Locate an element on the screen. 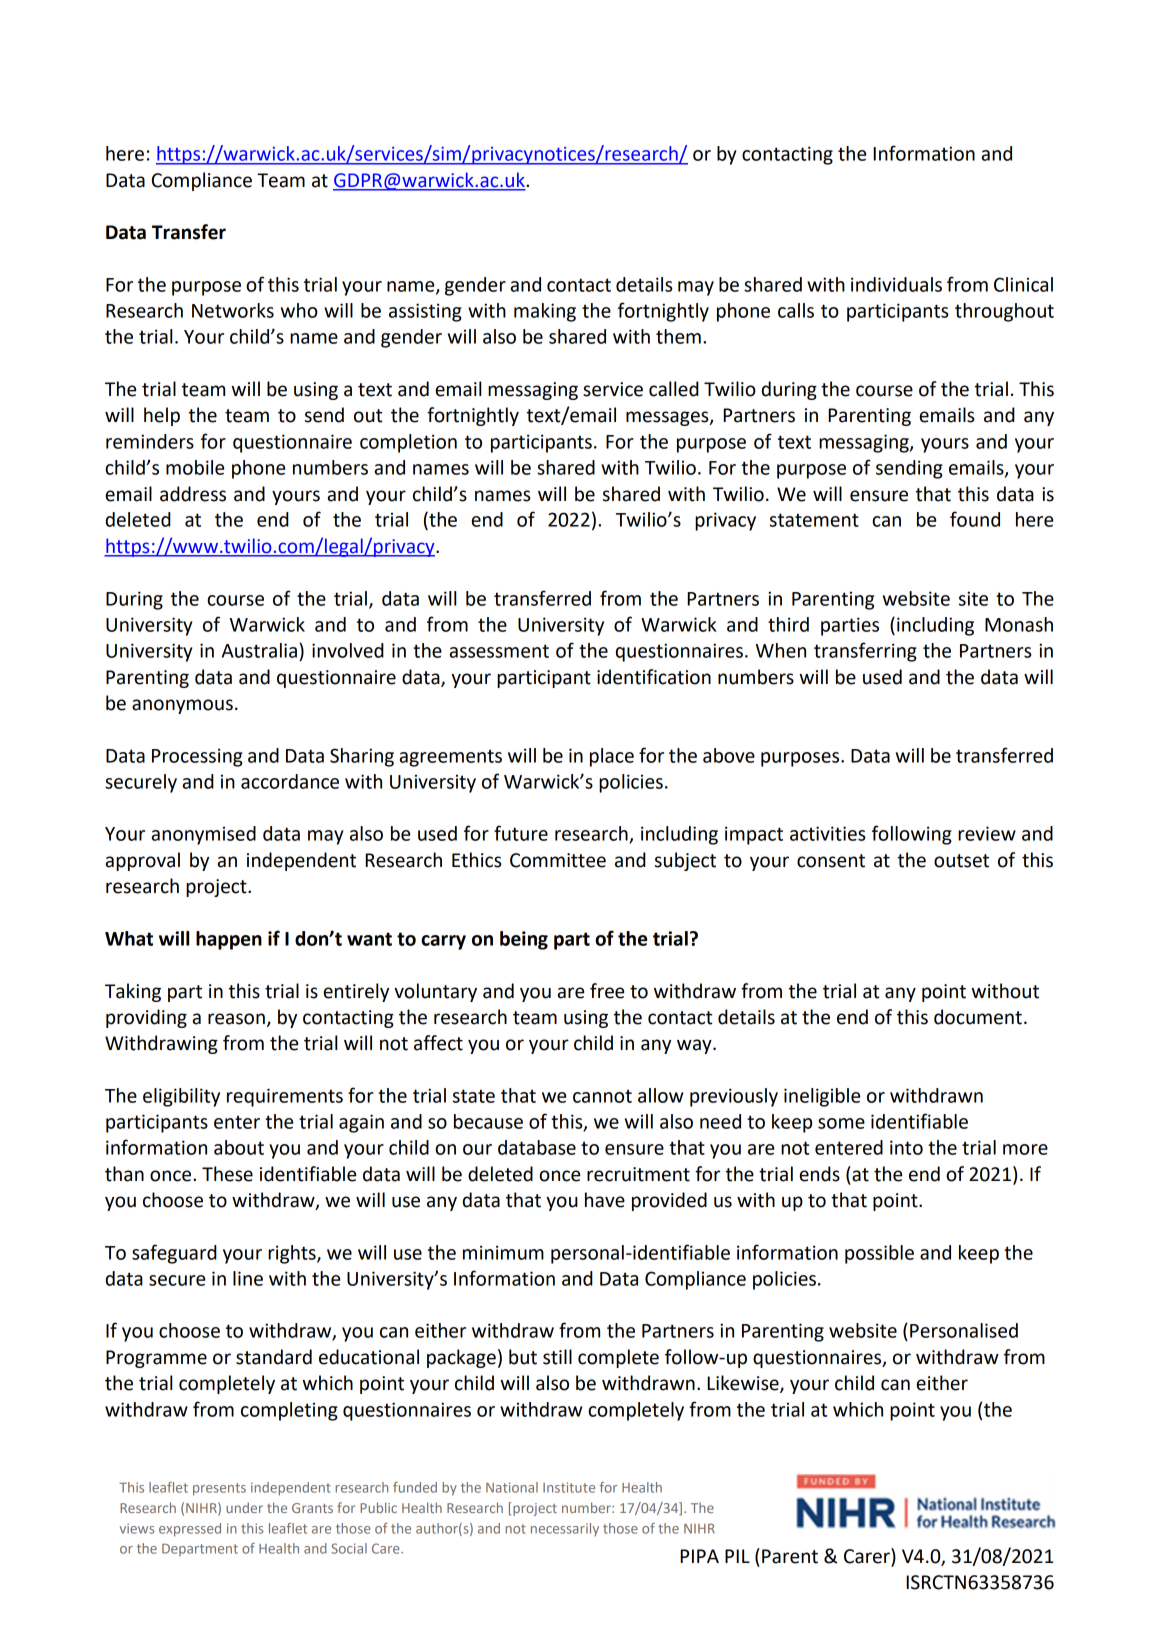 The image size is (1159, 1640). Networks is located at coordinates (233, 310).
